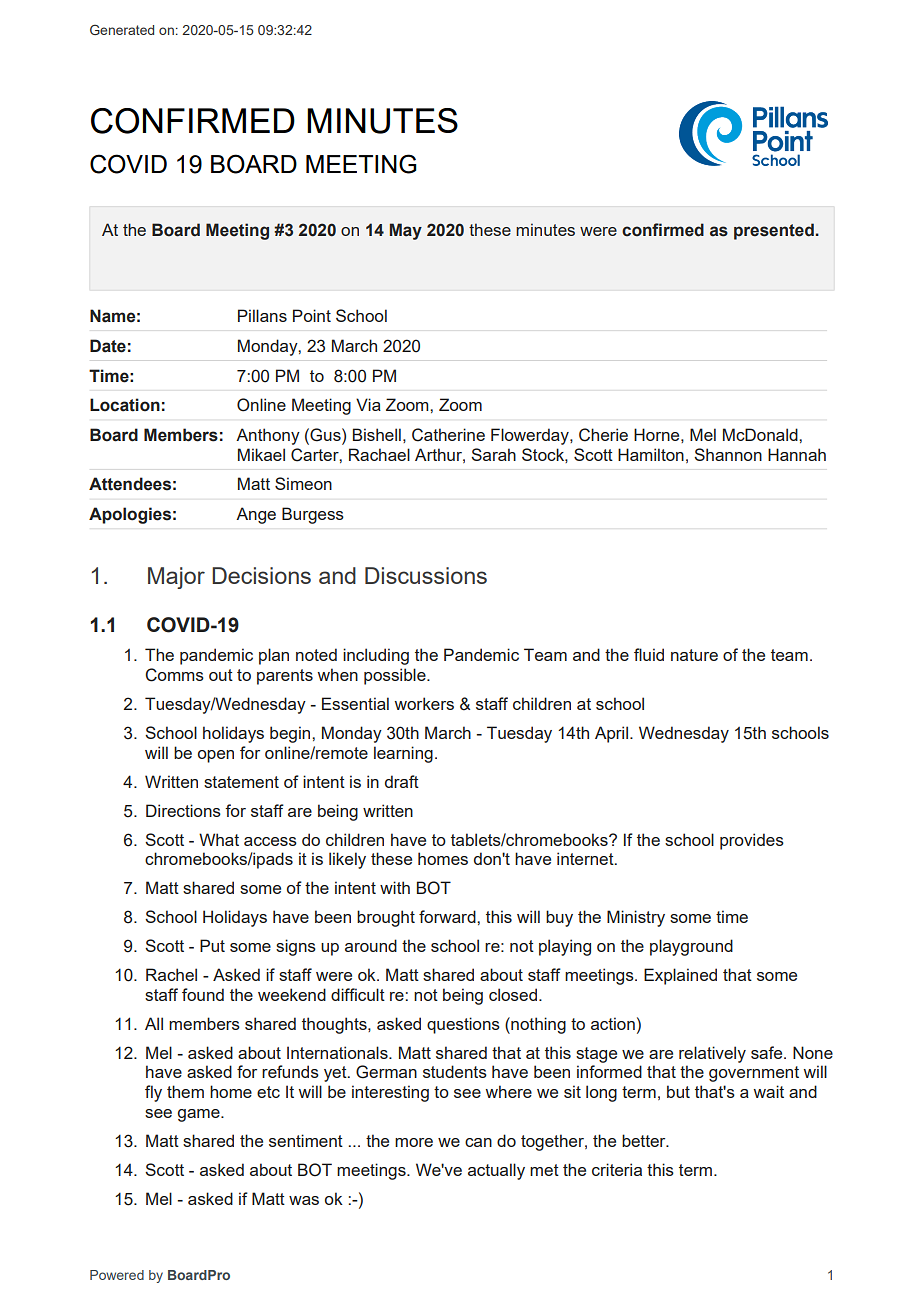  What do you see at coordinates (774, 231) in the screenshot?
I see `presented` at bounding box center [774, 231].
